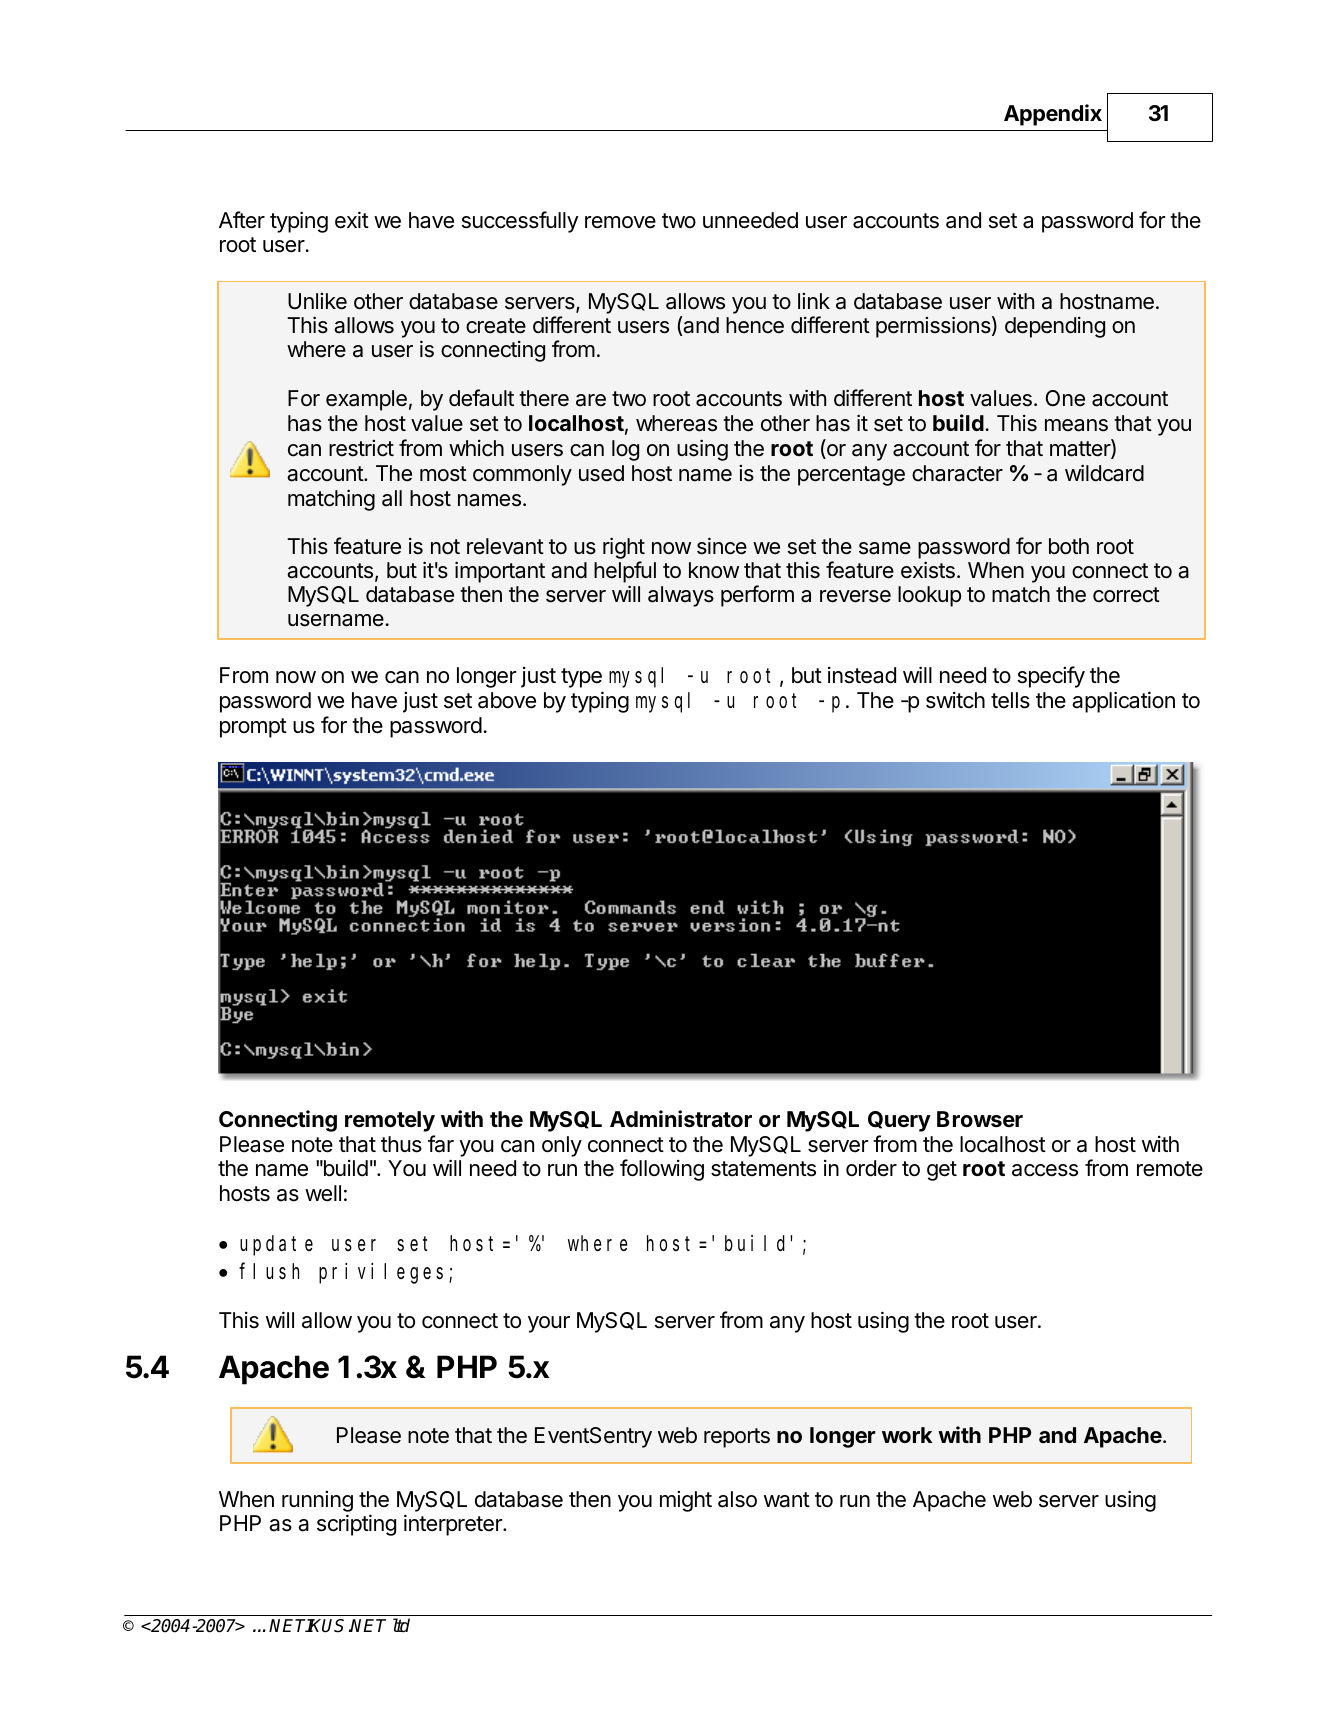 The width and height of the image is (1335, 1728). I want to click on exit, so click(352, 220).
